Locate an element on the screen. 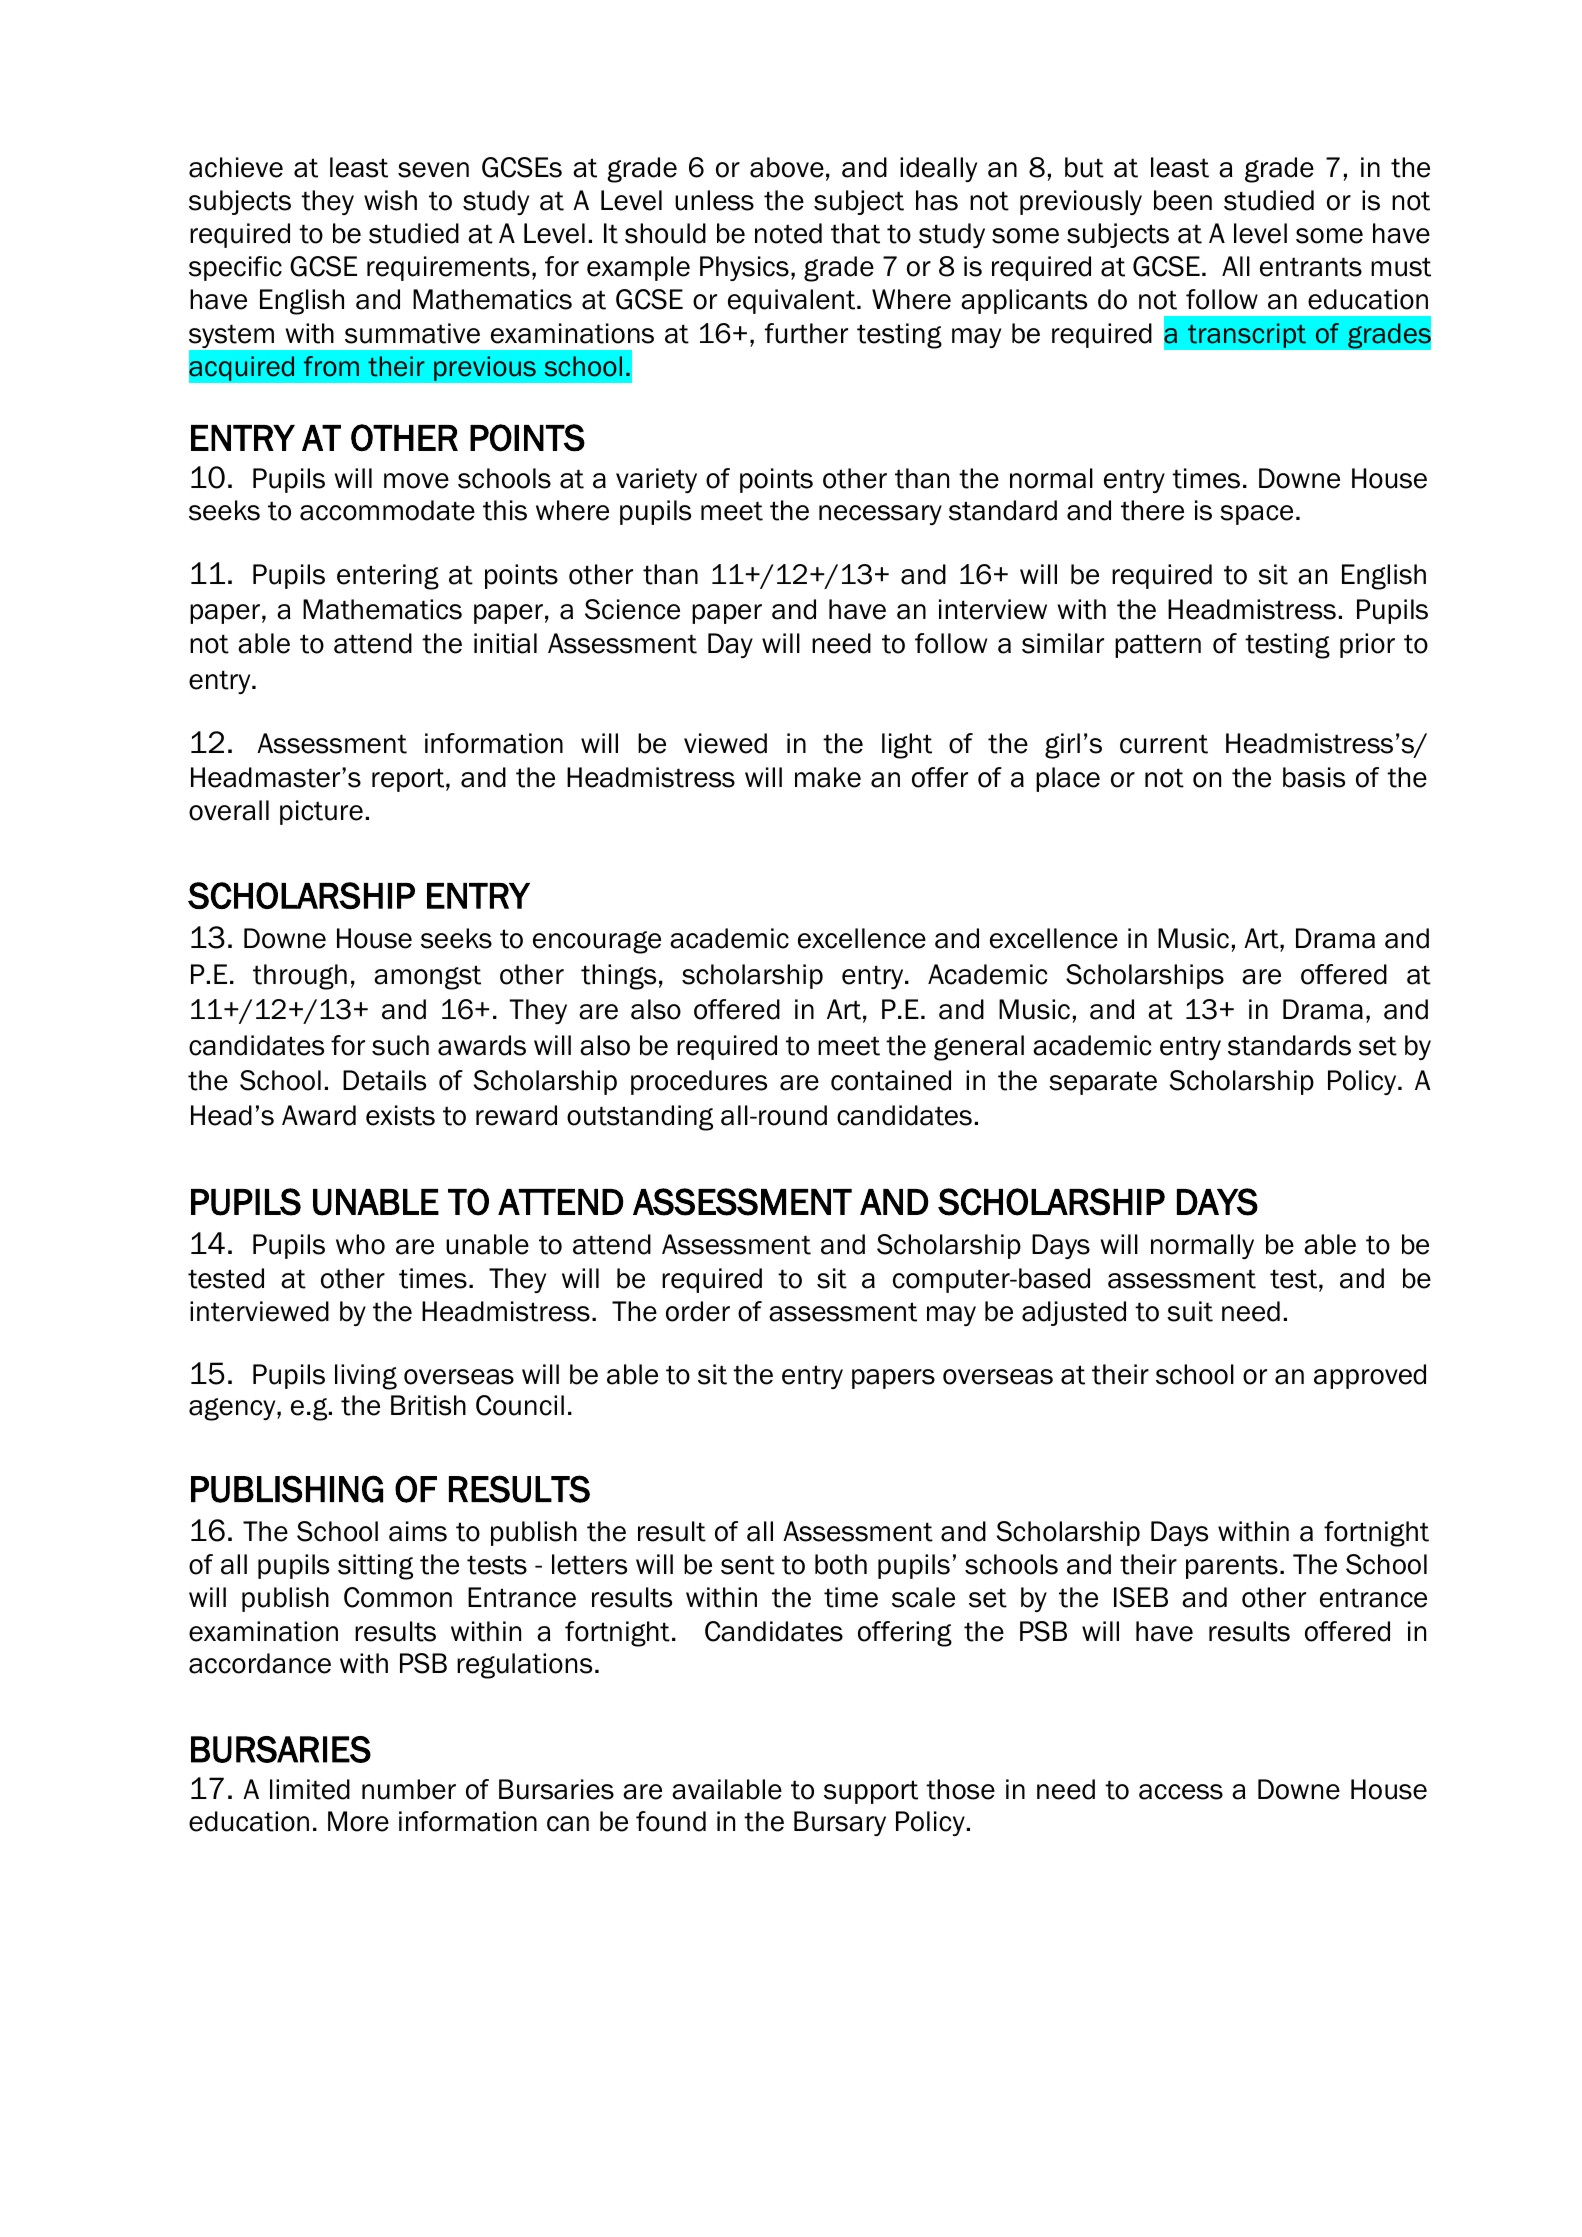 The image size is (1582, 2237). number is located at coordinates (409, 1789).
